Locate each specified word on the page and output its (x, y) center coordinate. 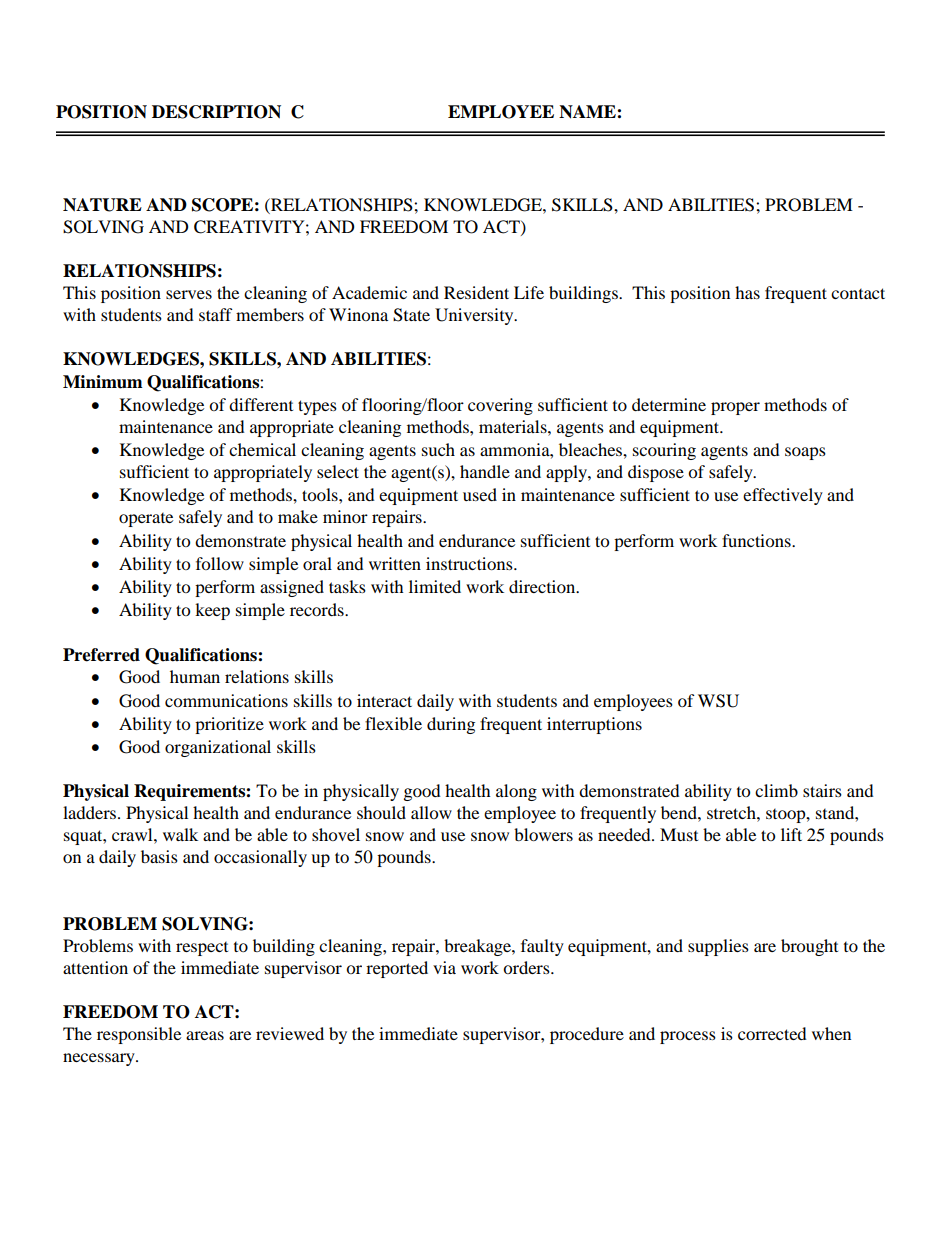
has (747, 292)
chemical (262, 449)
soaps (805, 453)
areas (205, 1035)
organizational (218, 748)
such (438, 449)
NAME (588, 112)
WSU (718, 701)
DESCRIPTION (216, 112)
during (451, 725)
